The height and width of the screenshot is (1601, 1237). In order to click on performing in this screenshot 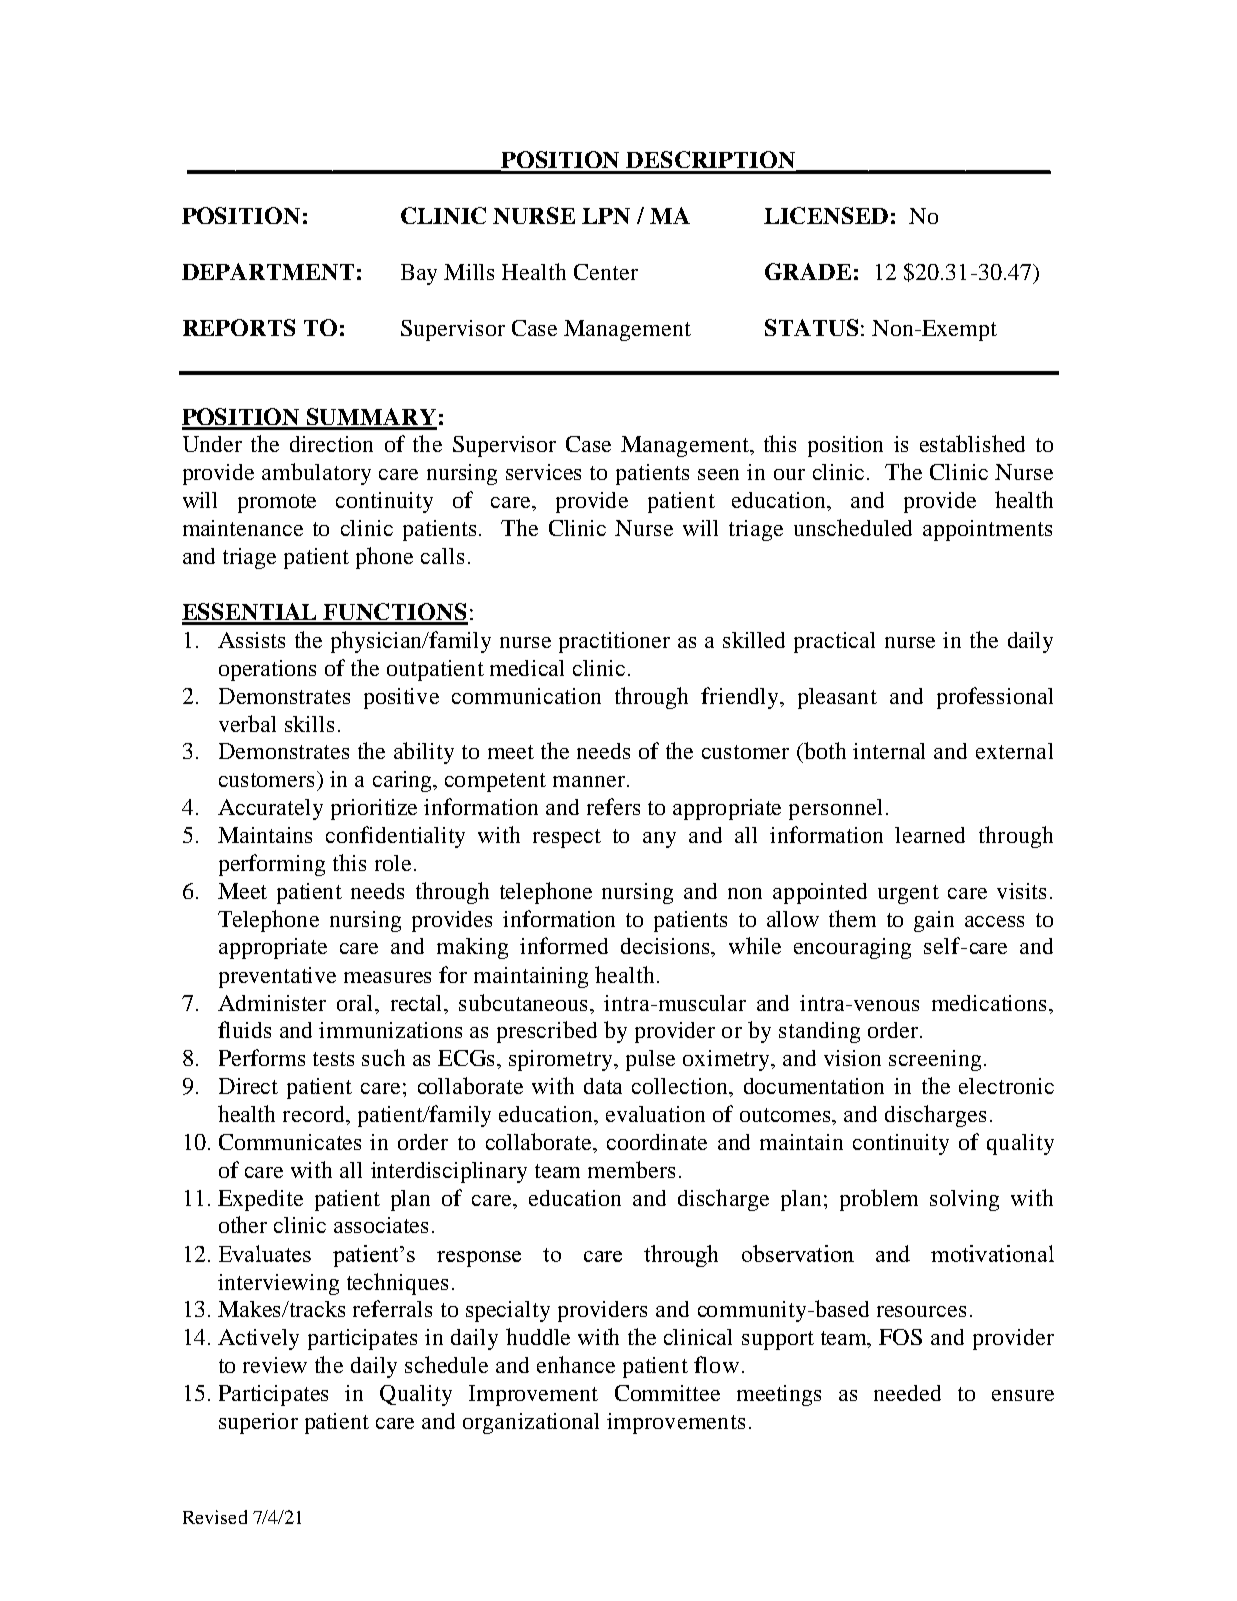, I will do `click(272, 865)`.
